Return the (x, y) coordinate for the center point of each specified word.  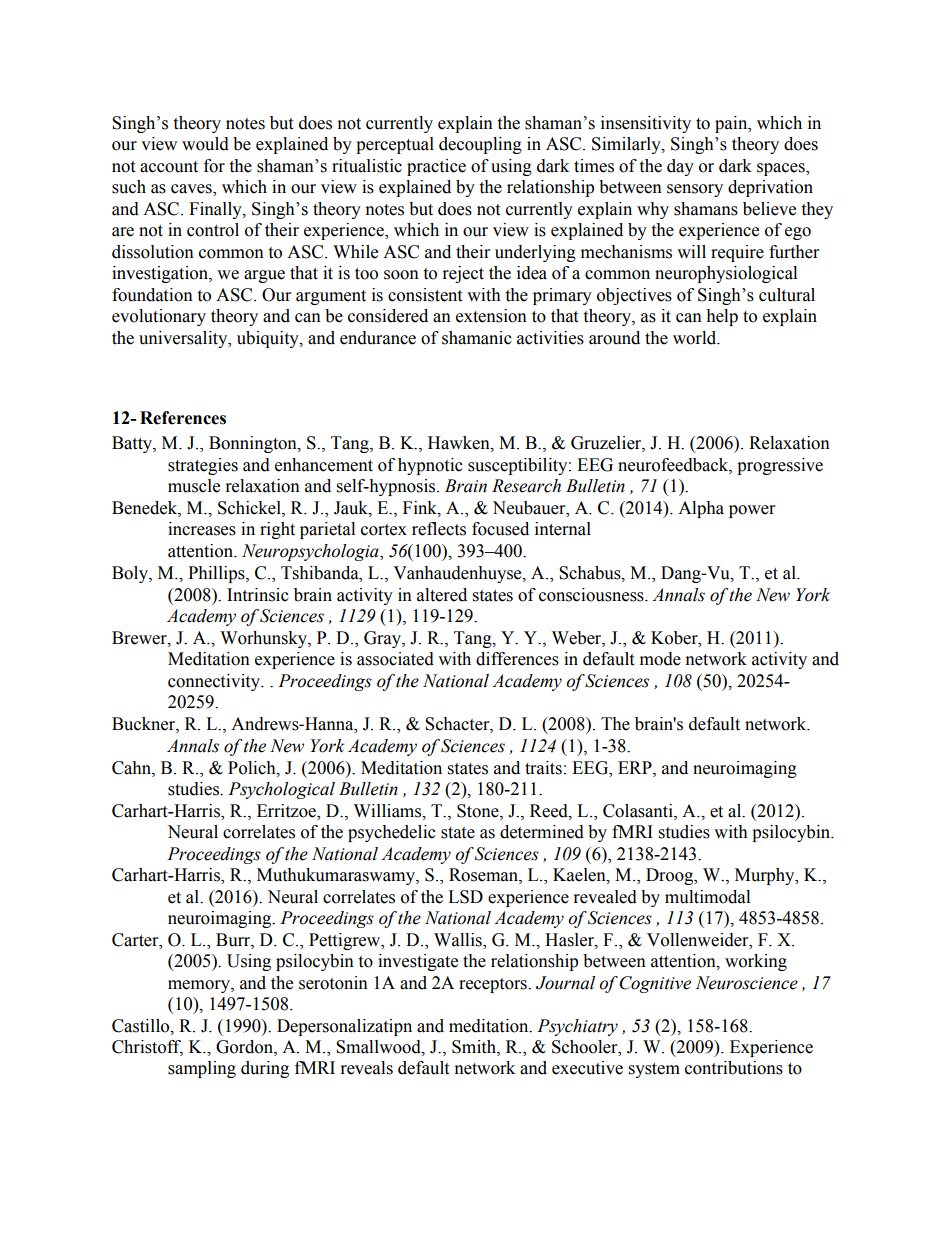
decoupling (480, 145)
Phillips (217, 574)
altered (442, 595)
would (205, 144)
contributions (734, 1068)
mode (660, 659)
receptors (494, 985)
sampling (202, 1069)
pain (732, 124)
